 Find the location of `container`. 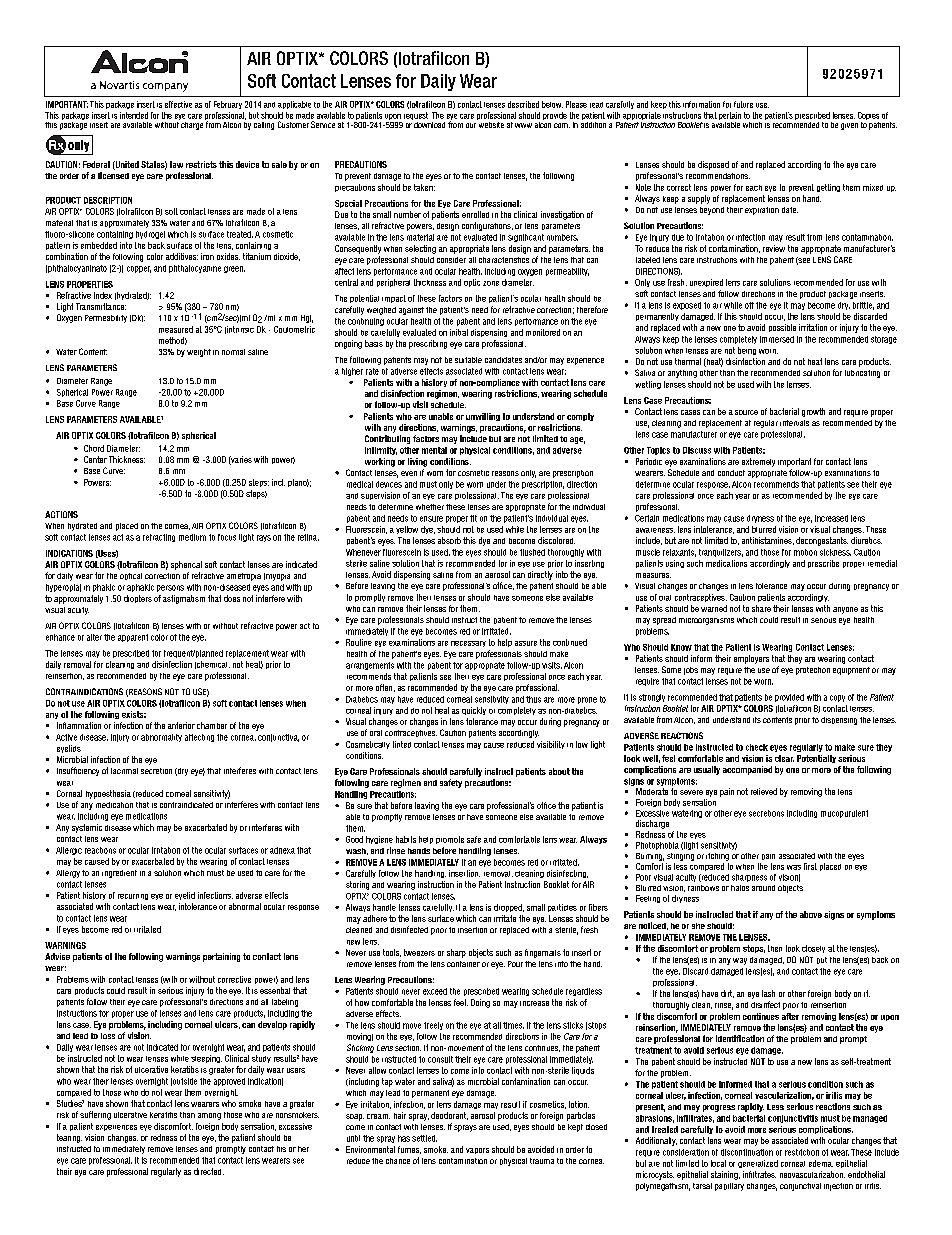

container is located at coordinates (463, 964).
